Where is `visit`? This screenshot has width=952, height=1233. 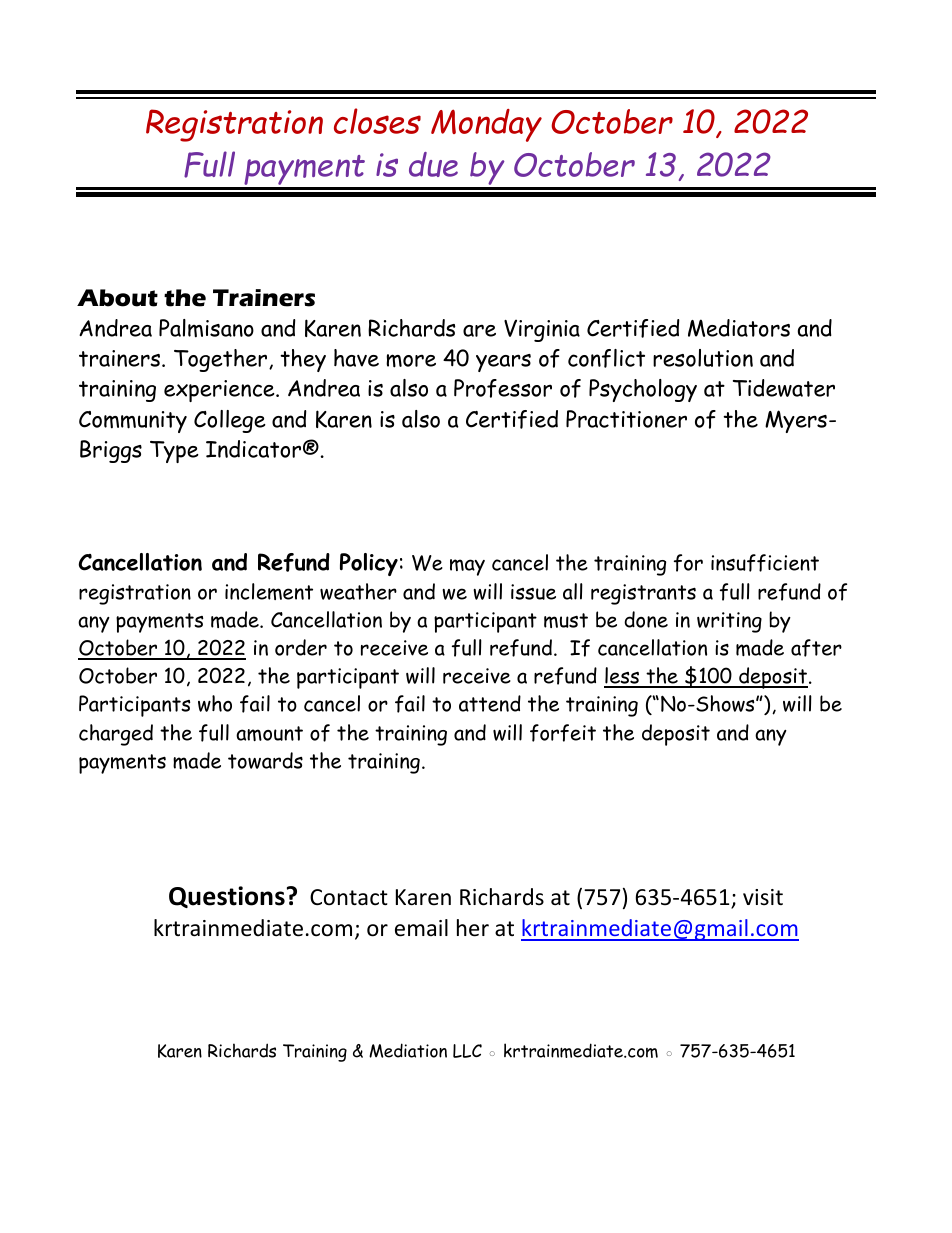
visit is located at coordinates (763, 897).
